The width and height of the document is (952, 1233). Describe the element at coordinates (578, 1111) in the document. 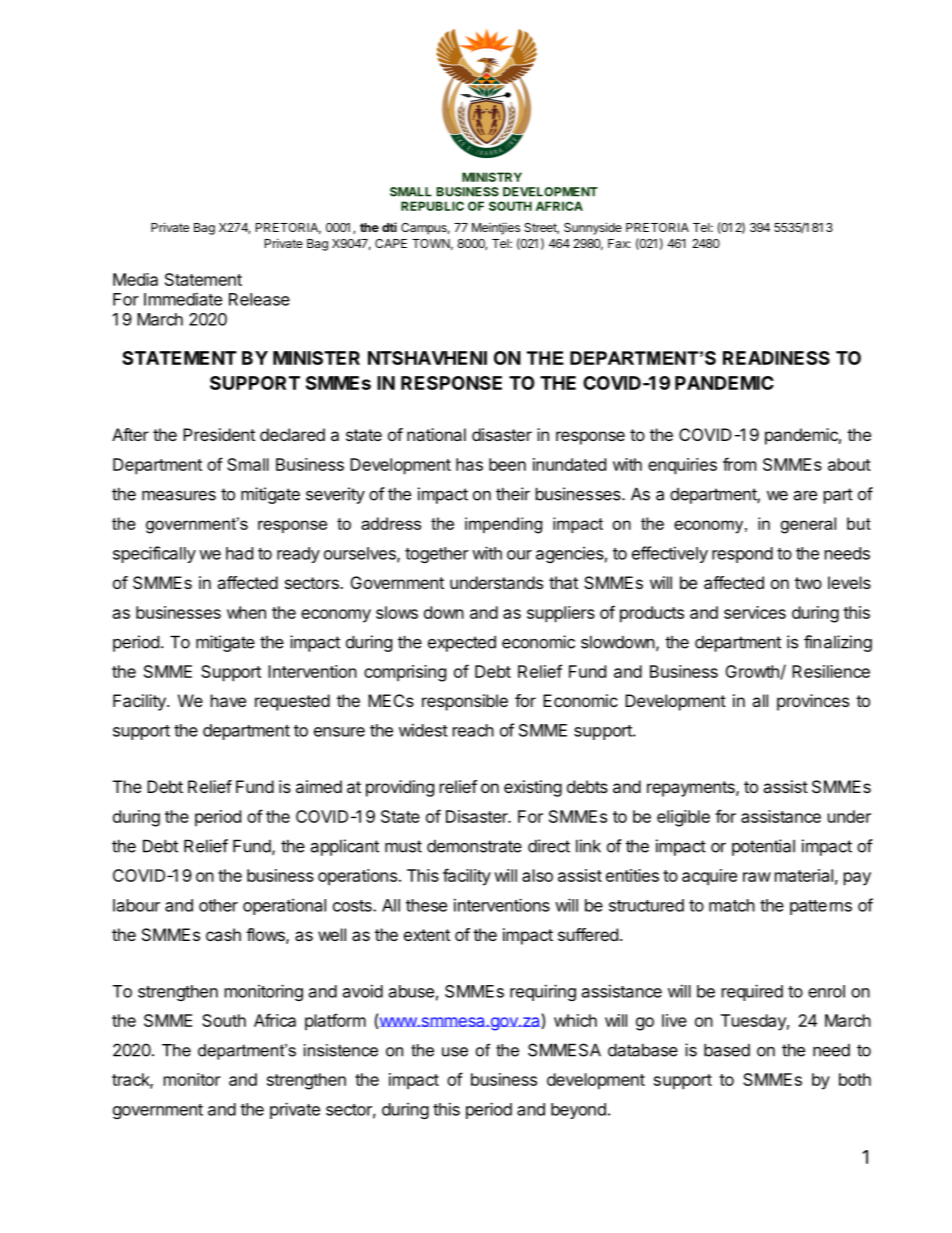

I see `beyond` at that location.
